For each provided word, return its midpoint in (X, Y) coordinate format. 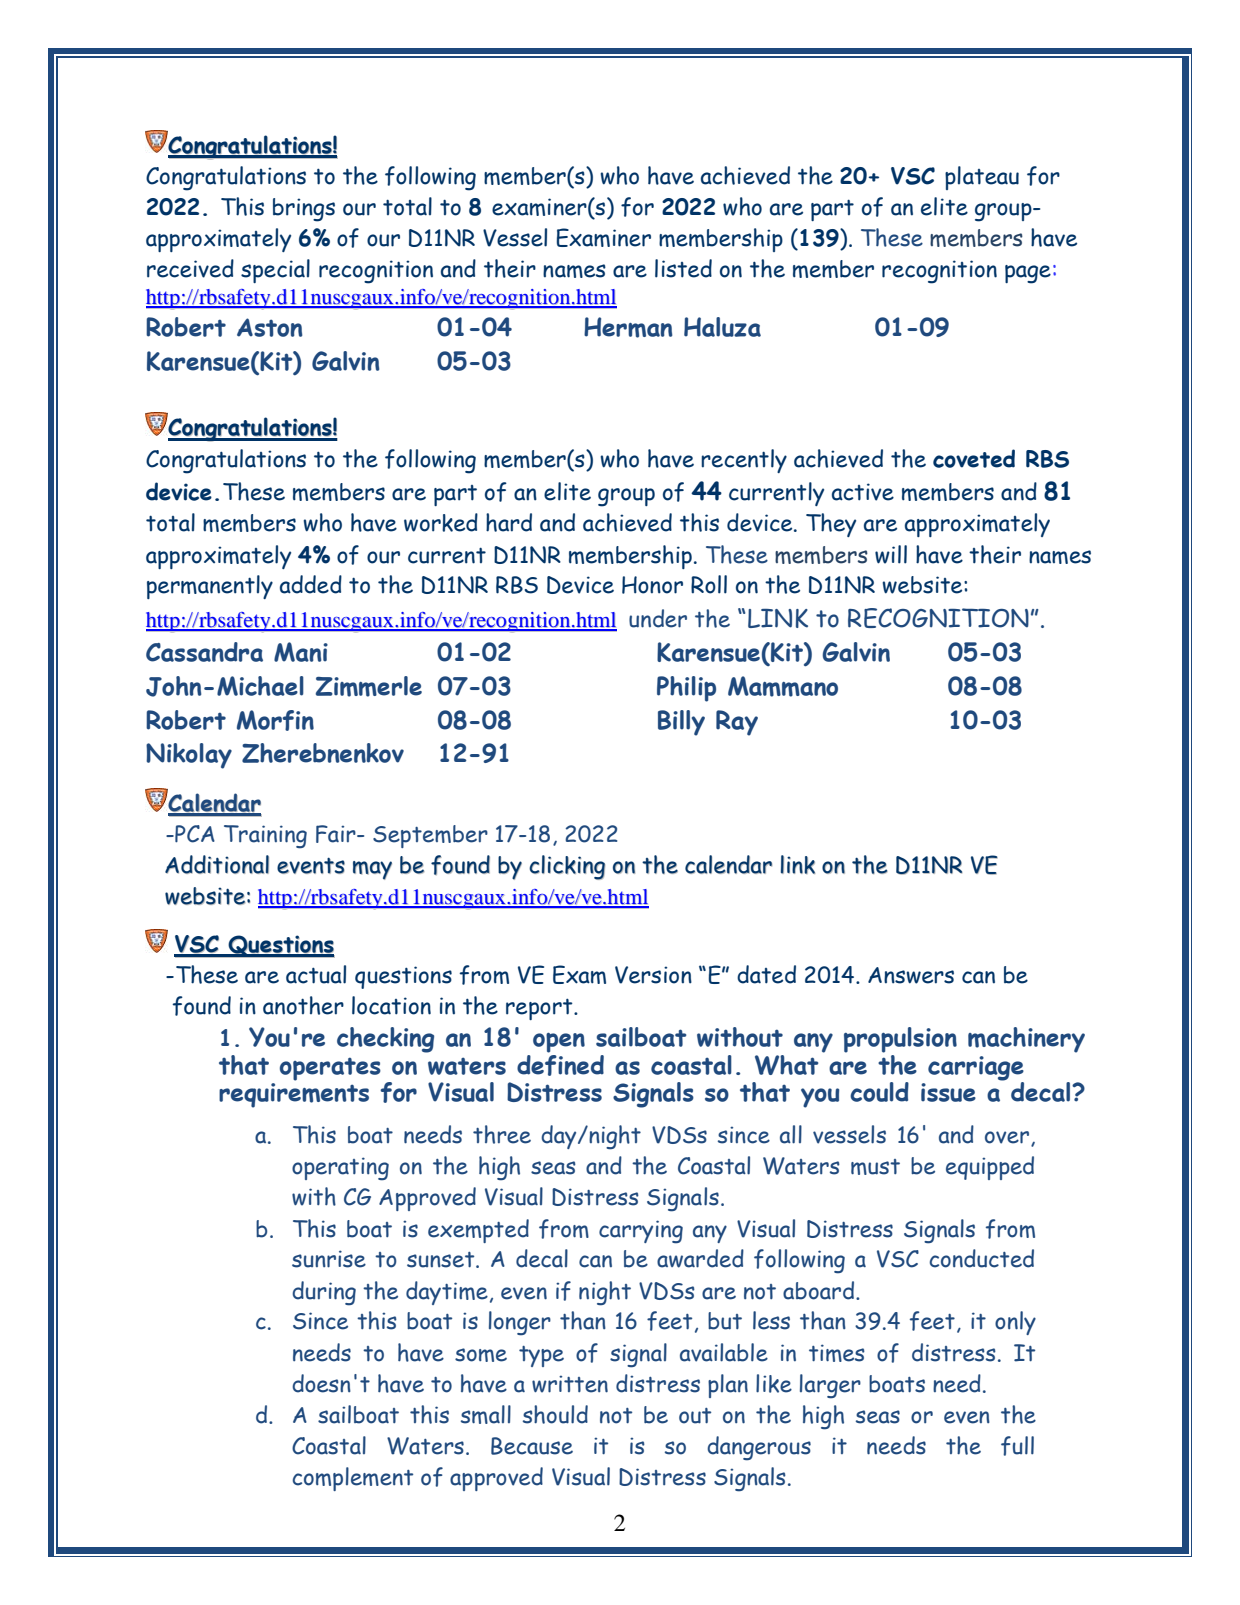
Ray (737, 723)
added (311, 584)
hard (509, 522)
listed (683, 268)
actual (316, 974)
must (875, 1167)
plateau (982, 178)
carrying (641, 1232)
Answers (911, 975)
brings (304, 210)
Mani (301, 652)
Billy (681, 723)
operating (340, 1169)
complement (352, 1479)
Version (653, 975)
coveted (974, 458)
